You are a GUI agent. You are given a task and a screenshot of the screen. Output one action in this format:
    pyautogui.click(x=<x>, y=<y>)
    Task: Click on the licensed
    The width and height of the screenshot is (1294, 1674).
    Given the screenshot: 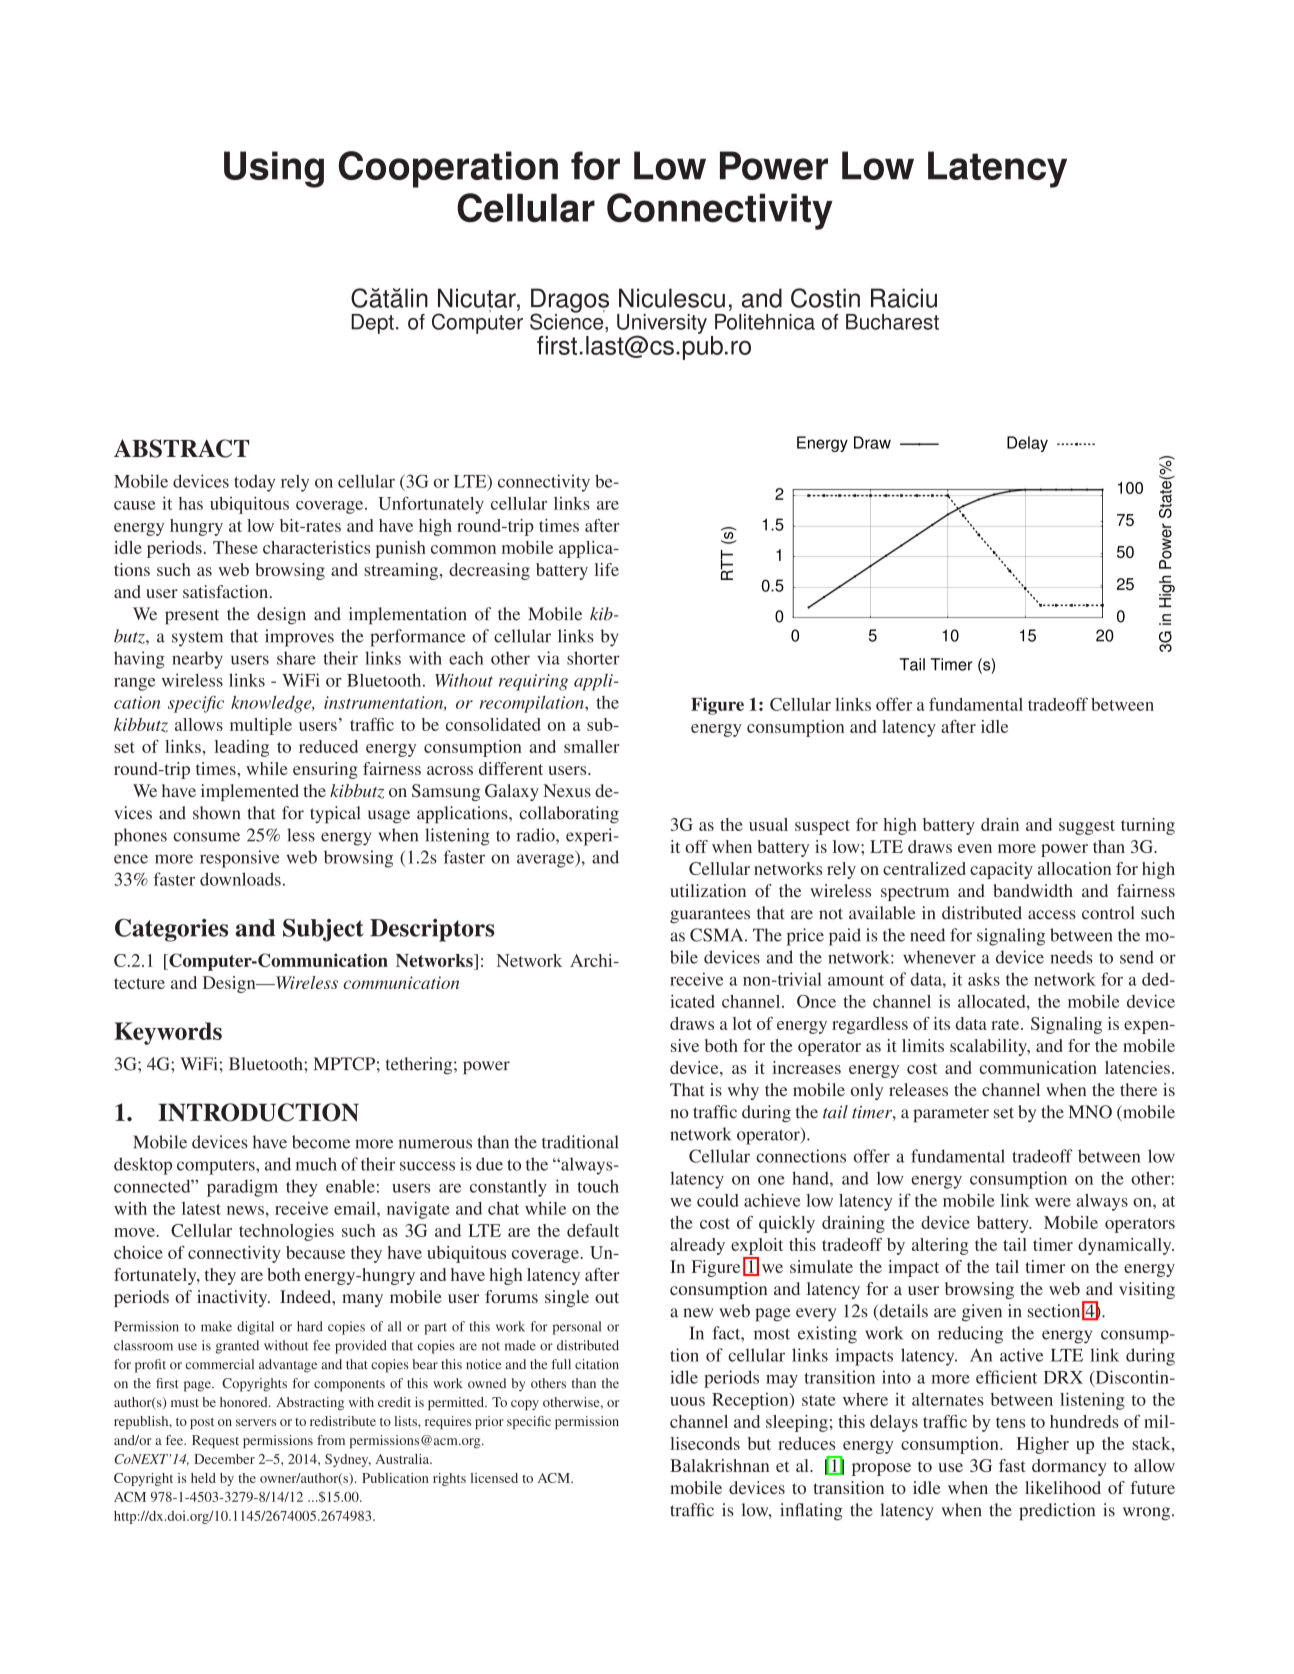 What is the action you would take?
    pyautogui.click(x=494, y=1478)
